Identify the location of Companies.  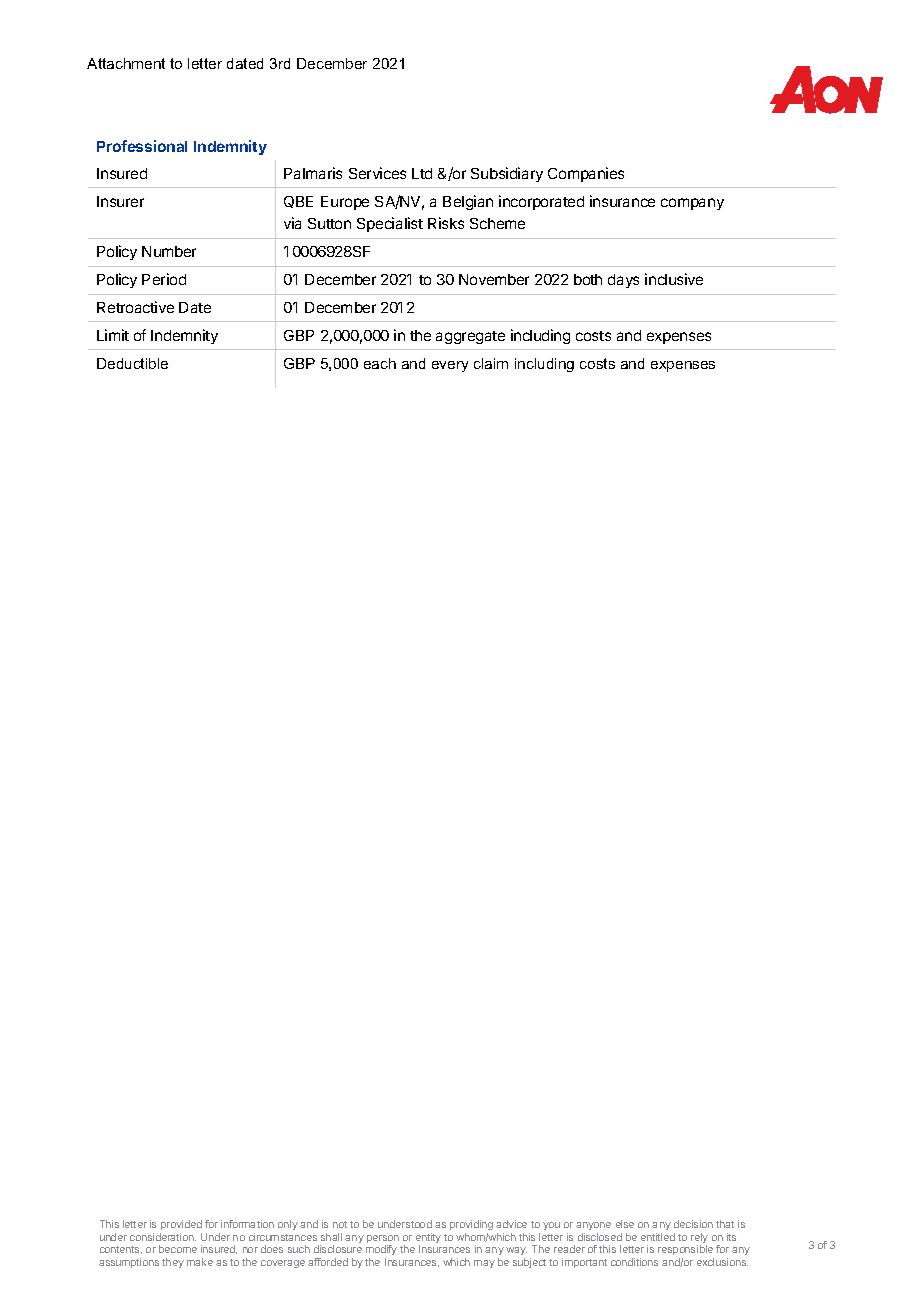
(586, 174).
